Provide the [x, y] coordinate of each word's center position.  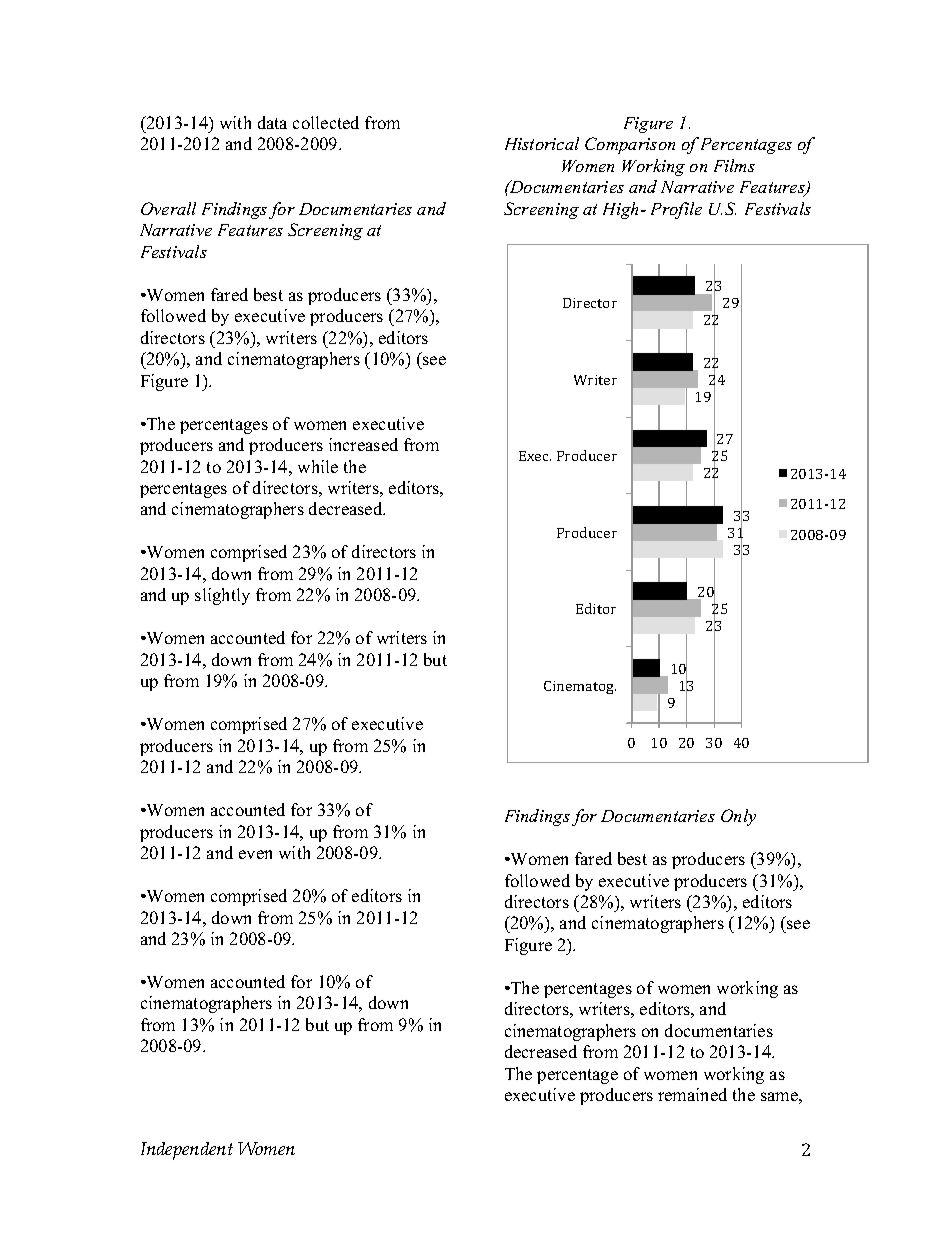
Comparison [630, 145]
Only [738, 817]
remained [692, 1094]
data [272, 122]
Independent [187, 1151]
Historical [542, 143]
